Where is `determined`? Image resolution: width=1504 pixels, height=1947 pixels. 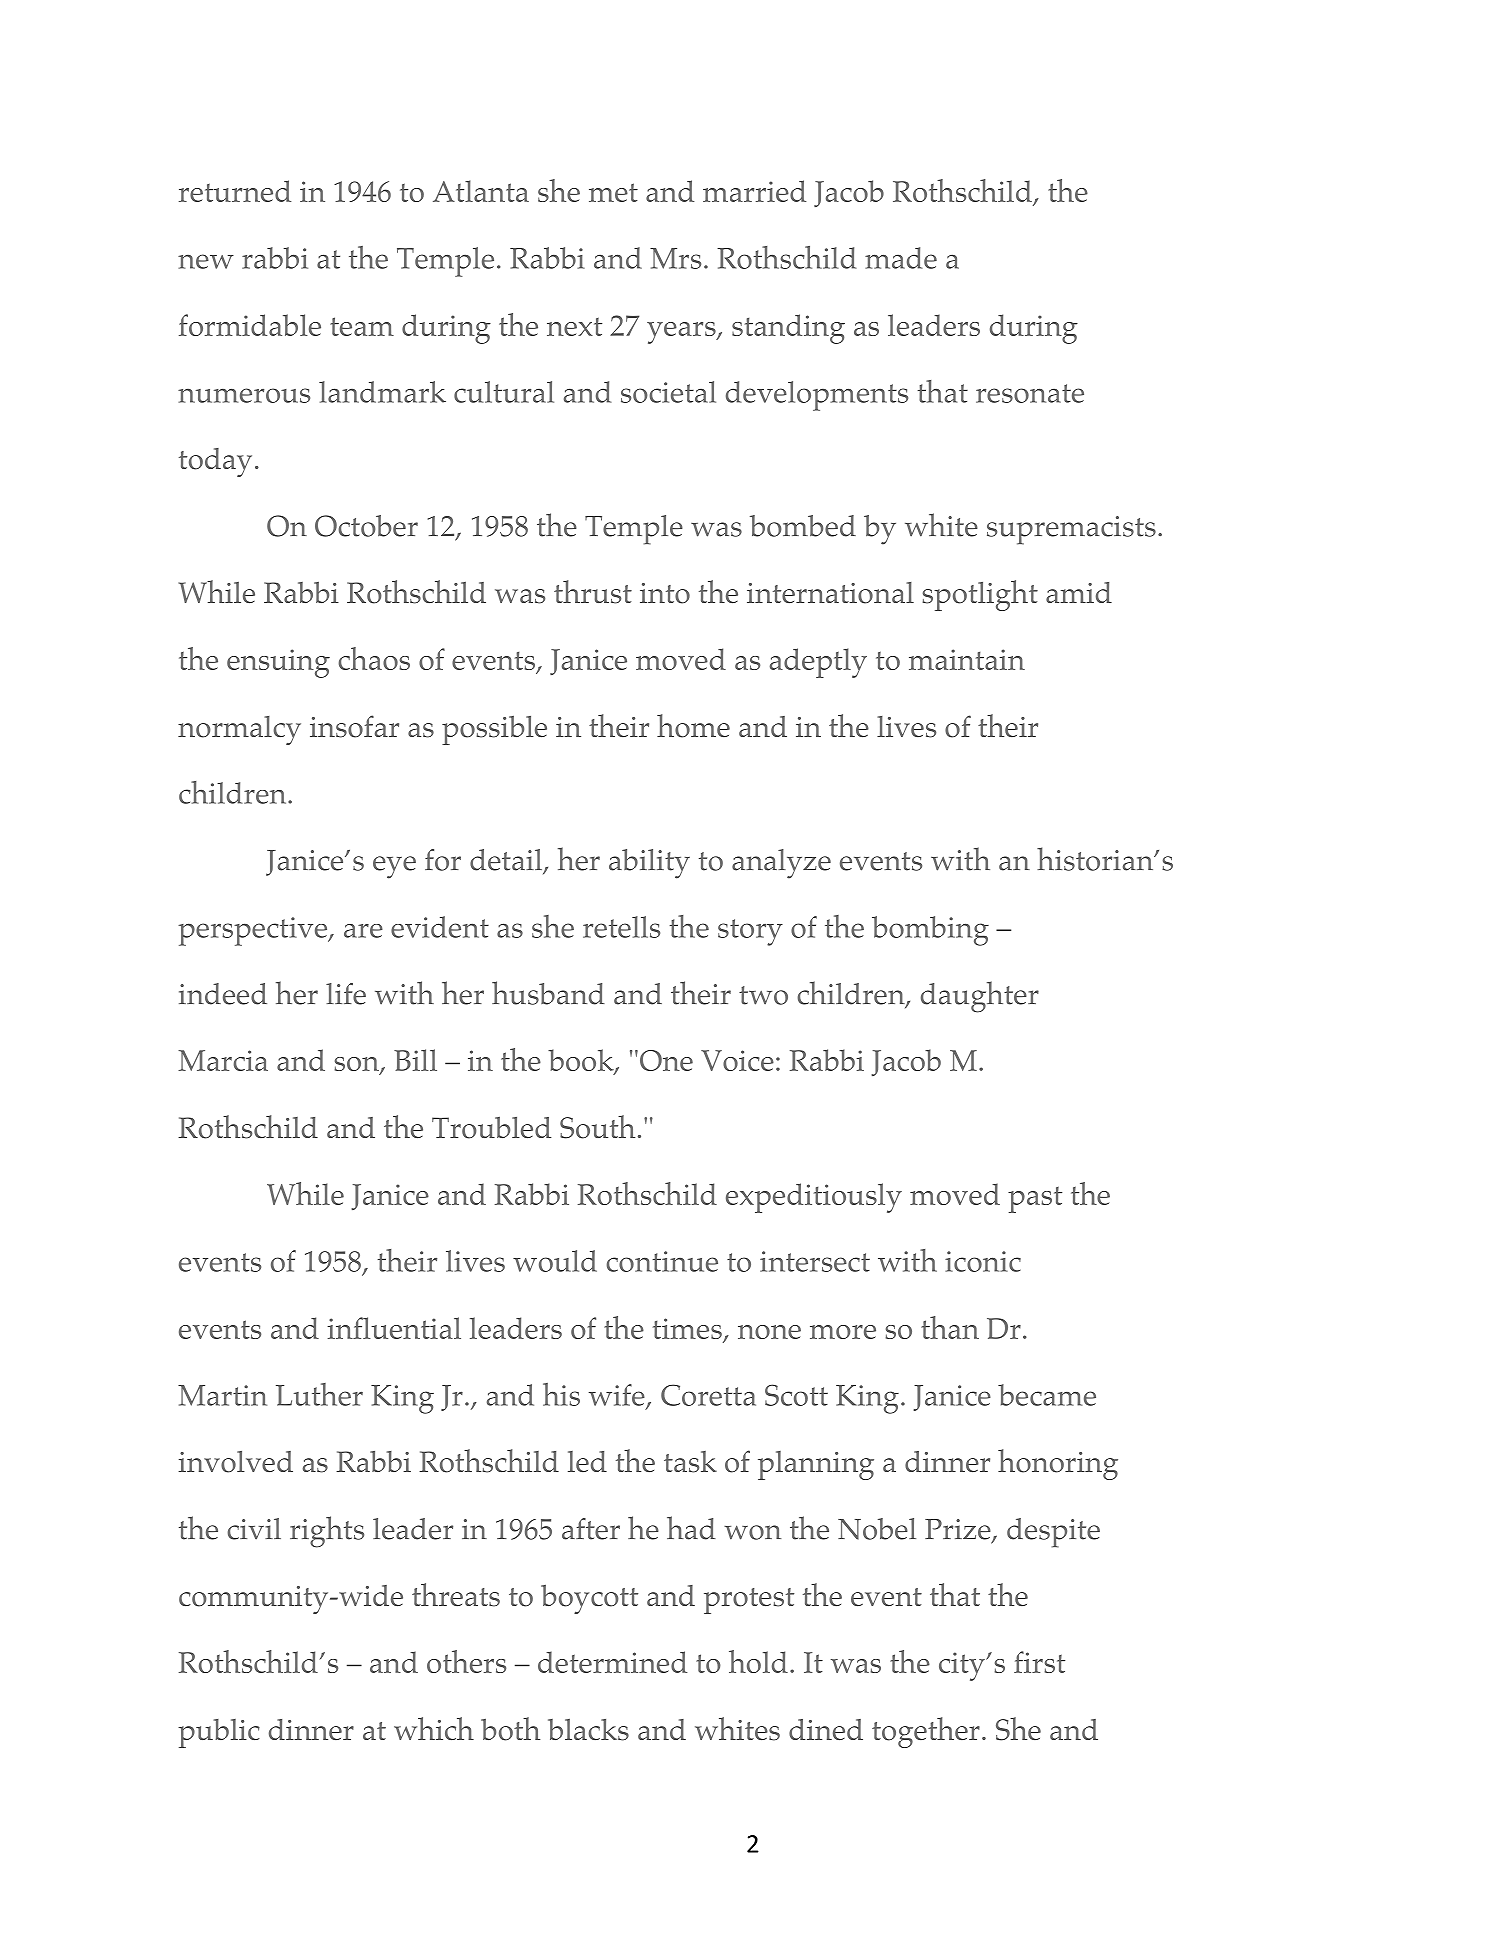
determined is located at coordinates (612, 1662).
